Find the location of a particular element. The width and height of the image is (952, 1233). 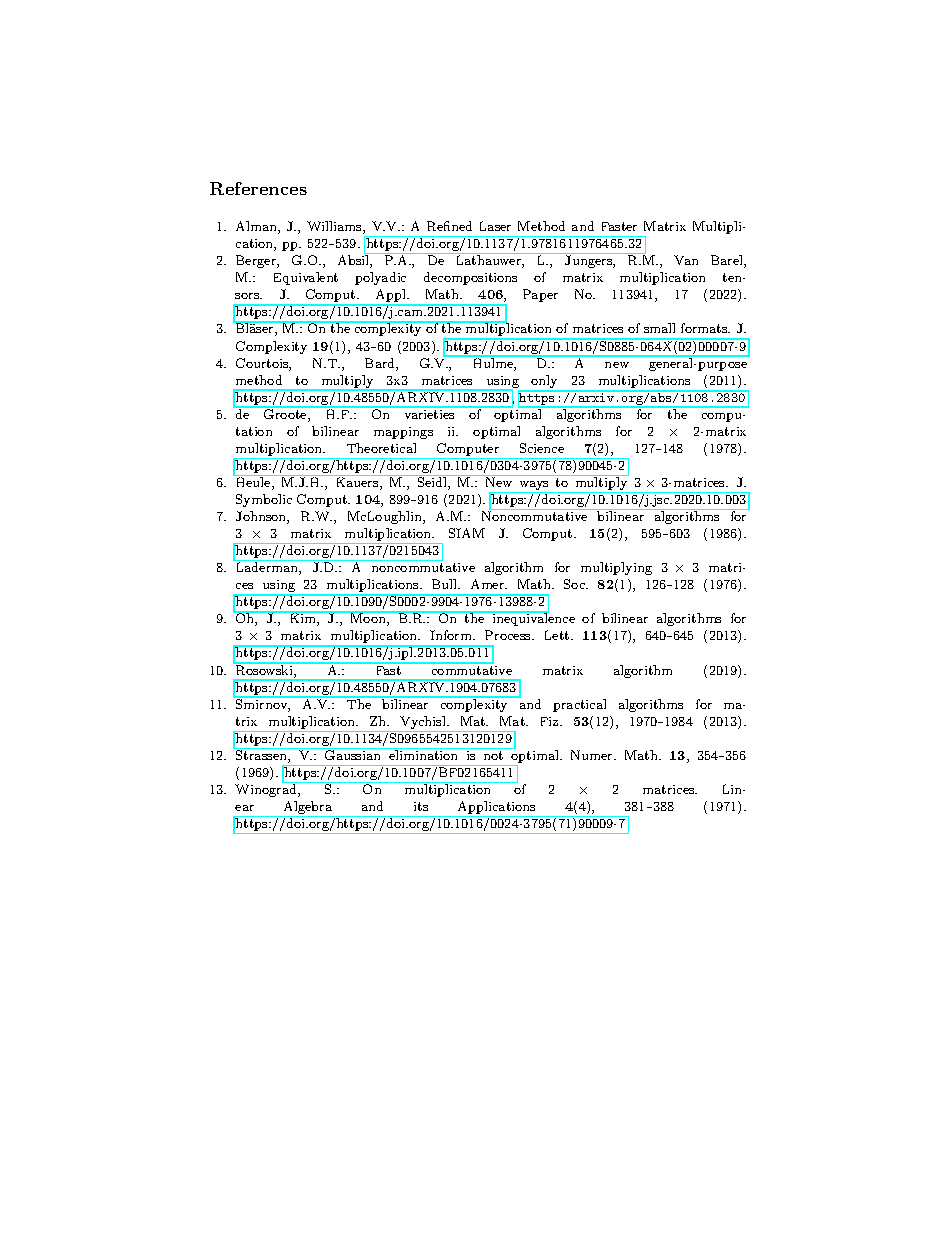

Symbolic is located at coordinates (264, 500).
